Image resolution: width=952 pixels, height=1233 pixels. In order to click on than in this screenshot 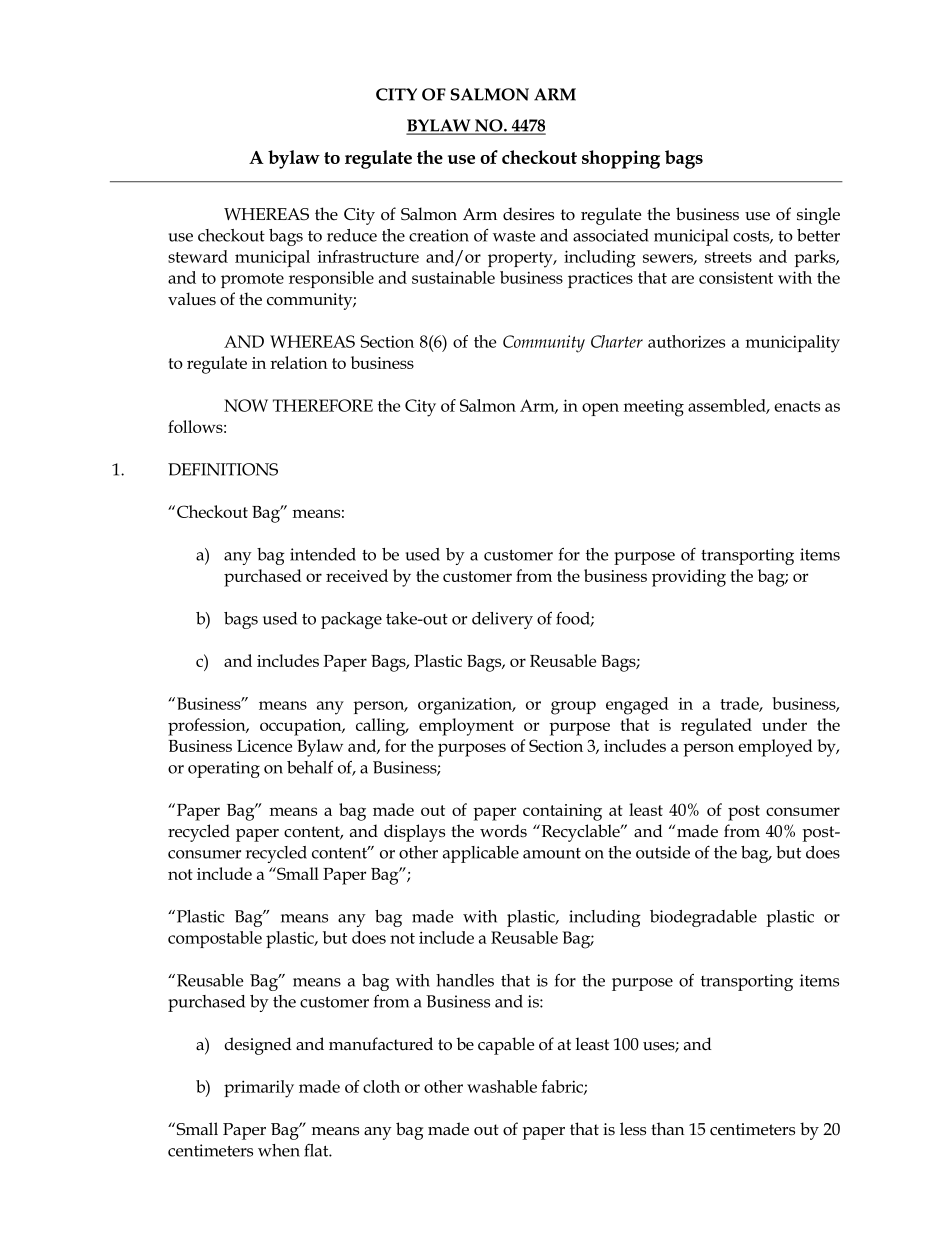, I will do `click(668, 1129)`.
